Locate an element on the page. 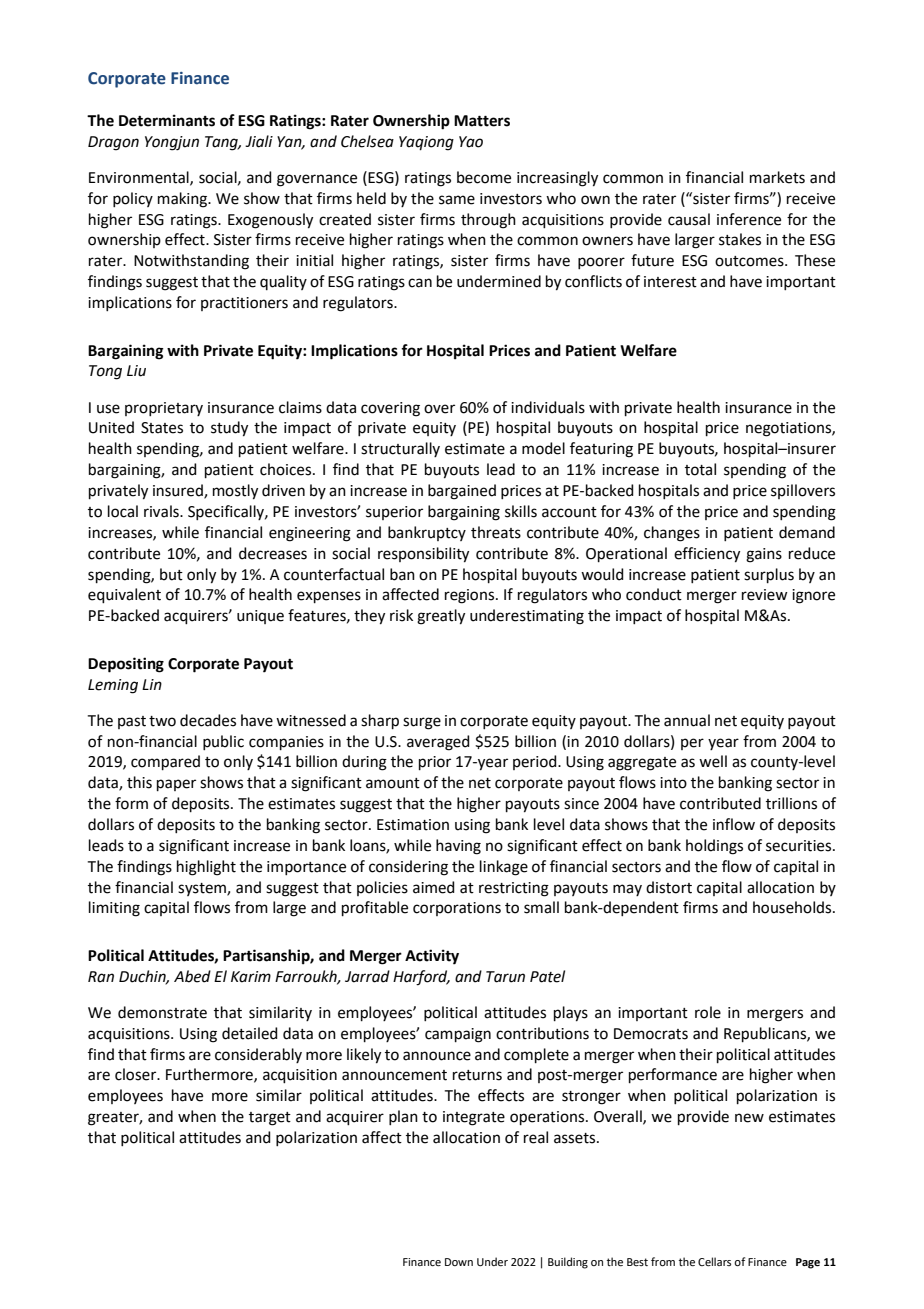 The width and height of the document is (924, 1309). annual is located at coordinates (687, 720).
